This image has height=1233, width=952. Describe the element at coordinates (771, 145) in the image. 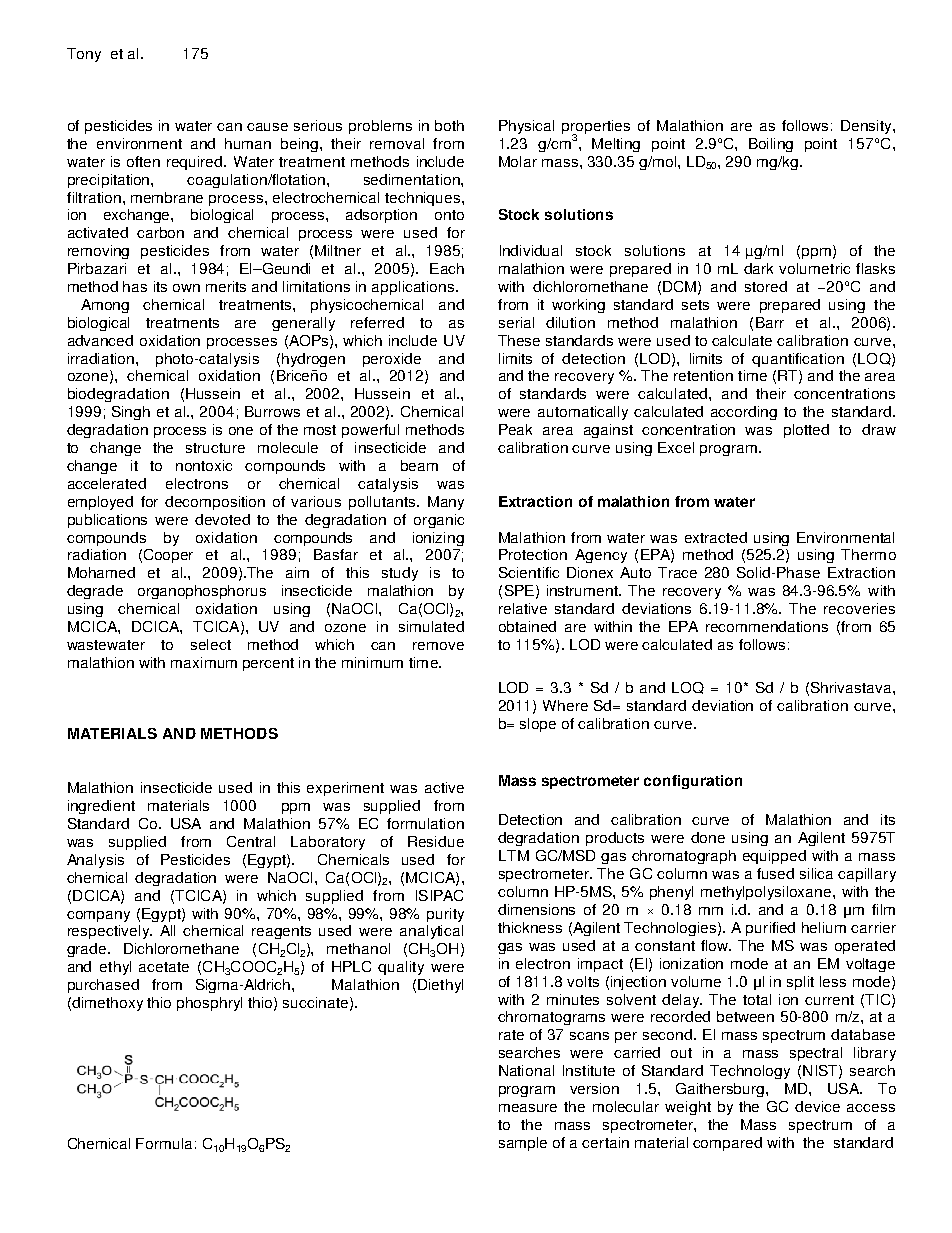

I see `Boiling` at that location.
